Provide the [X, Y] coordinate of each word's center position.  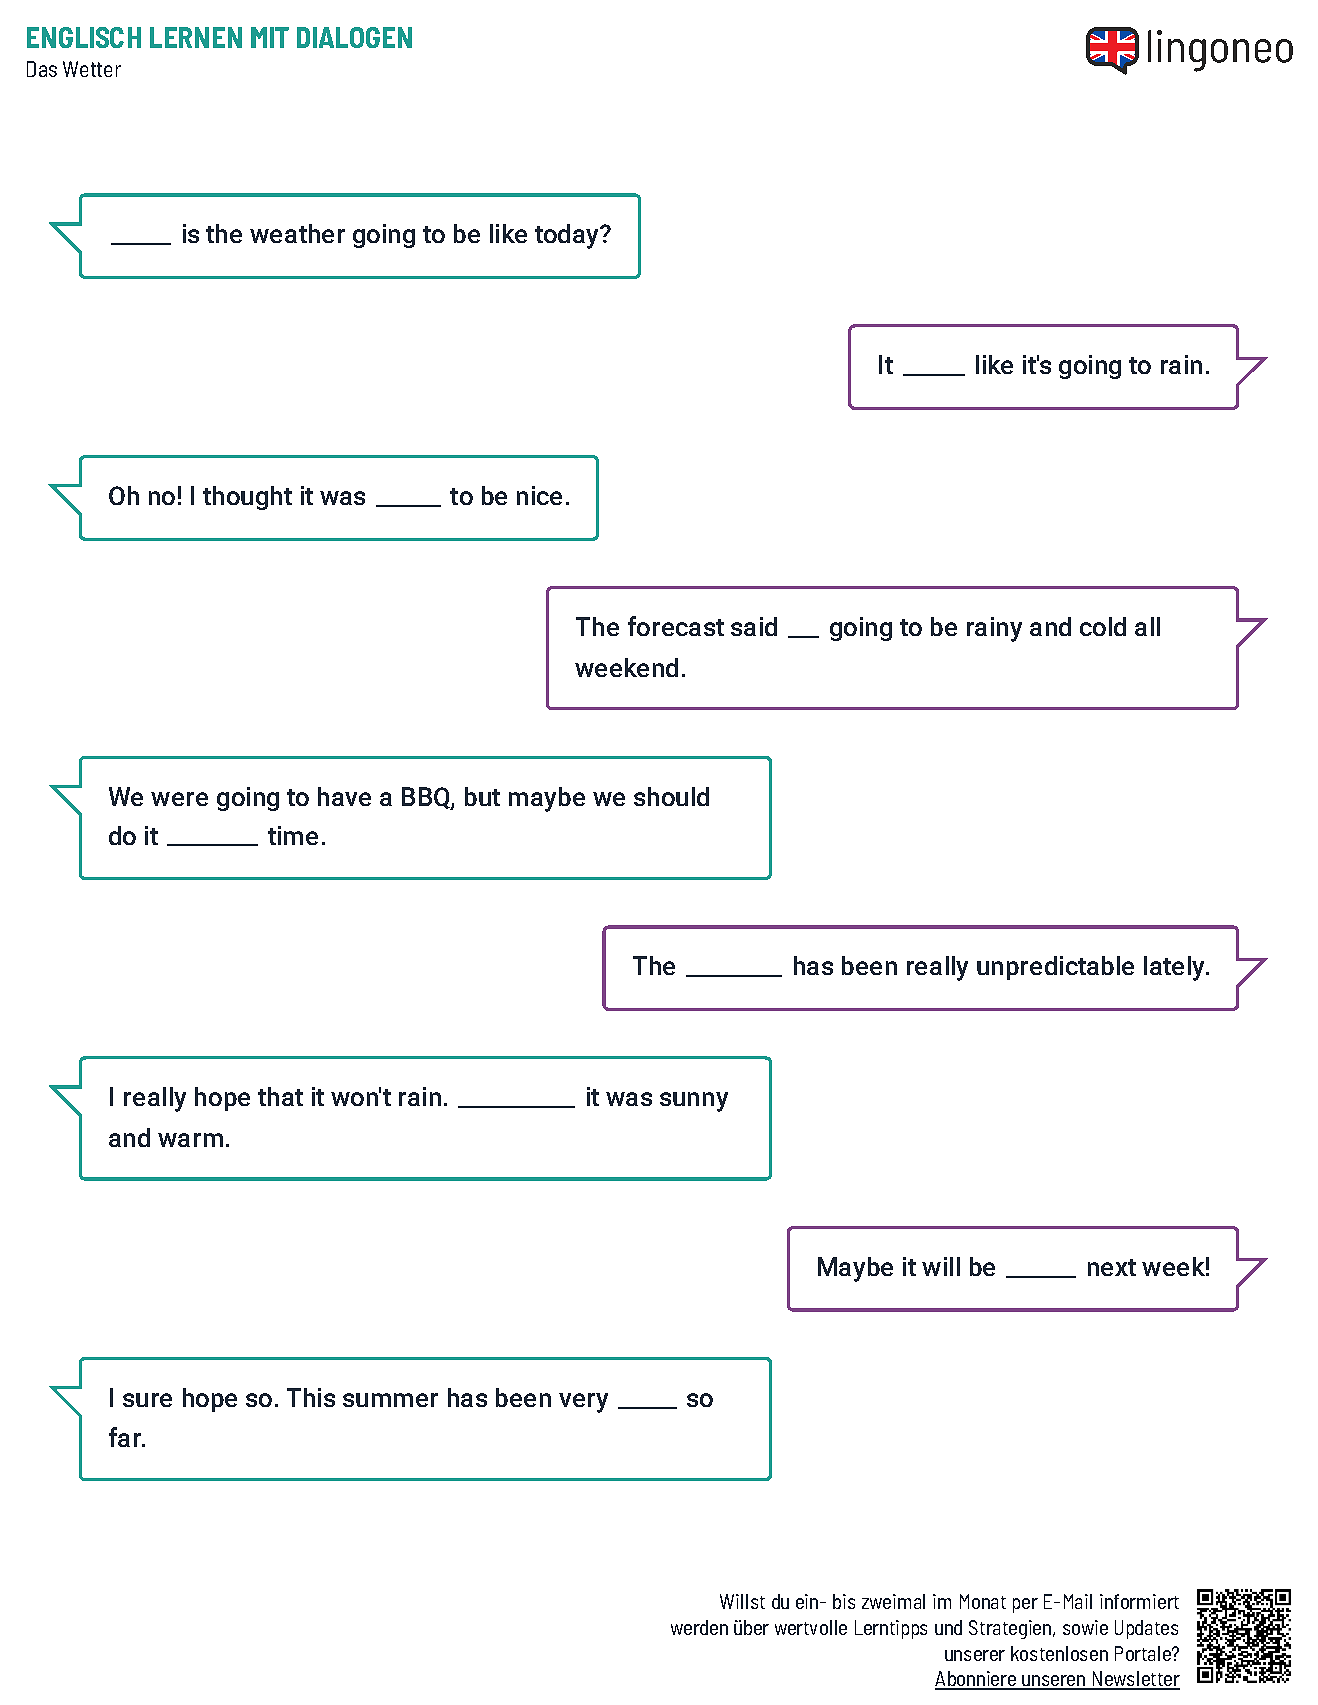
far [126, 1437]
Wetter [92, 69]
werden [699, 1627]
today [568, 236]
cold [1103, 626]
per [1025, 1605]
